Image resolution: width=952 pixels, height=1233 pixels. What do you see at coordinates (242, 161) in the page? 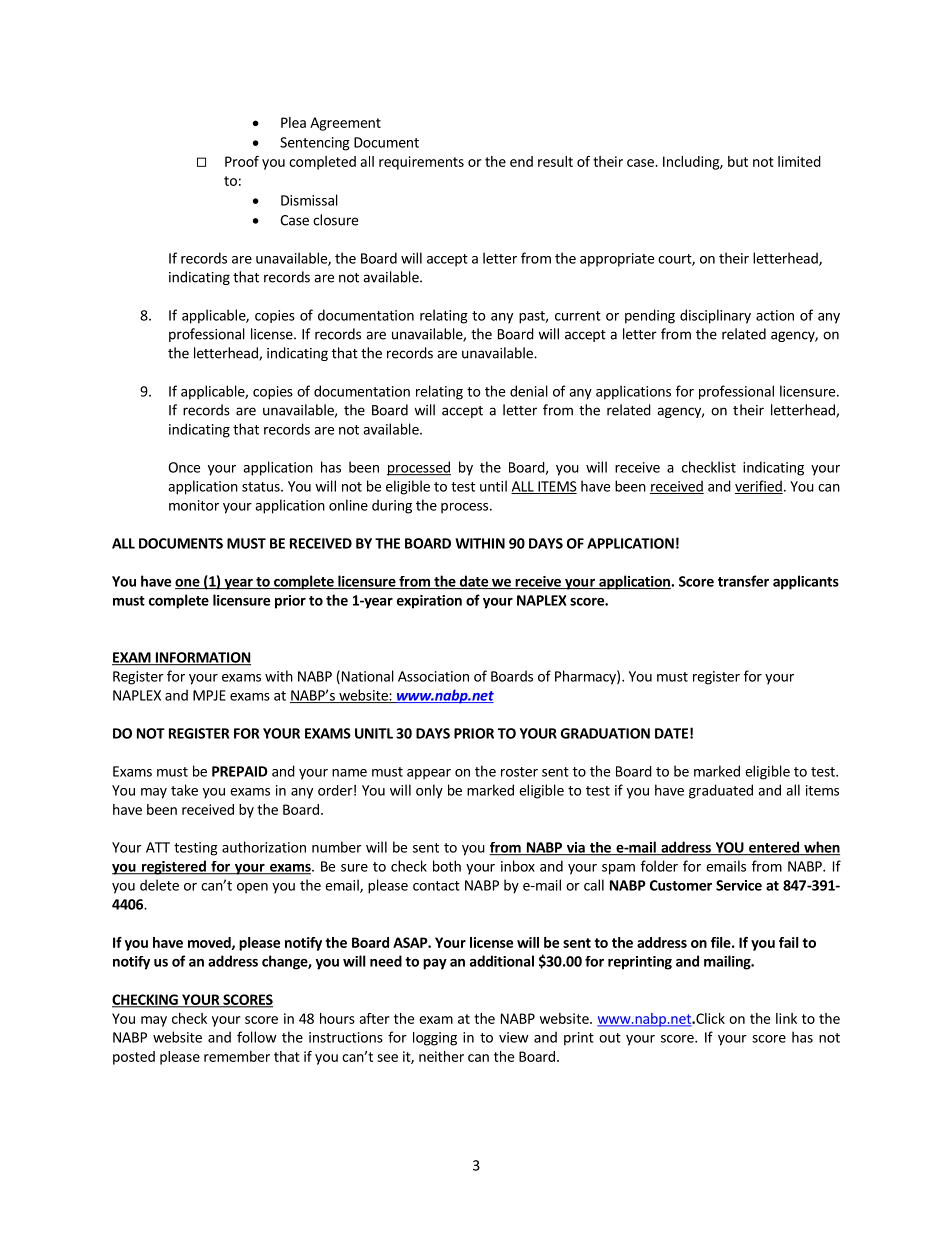
I see `Proof` at bounding box center [242, 161].
